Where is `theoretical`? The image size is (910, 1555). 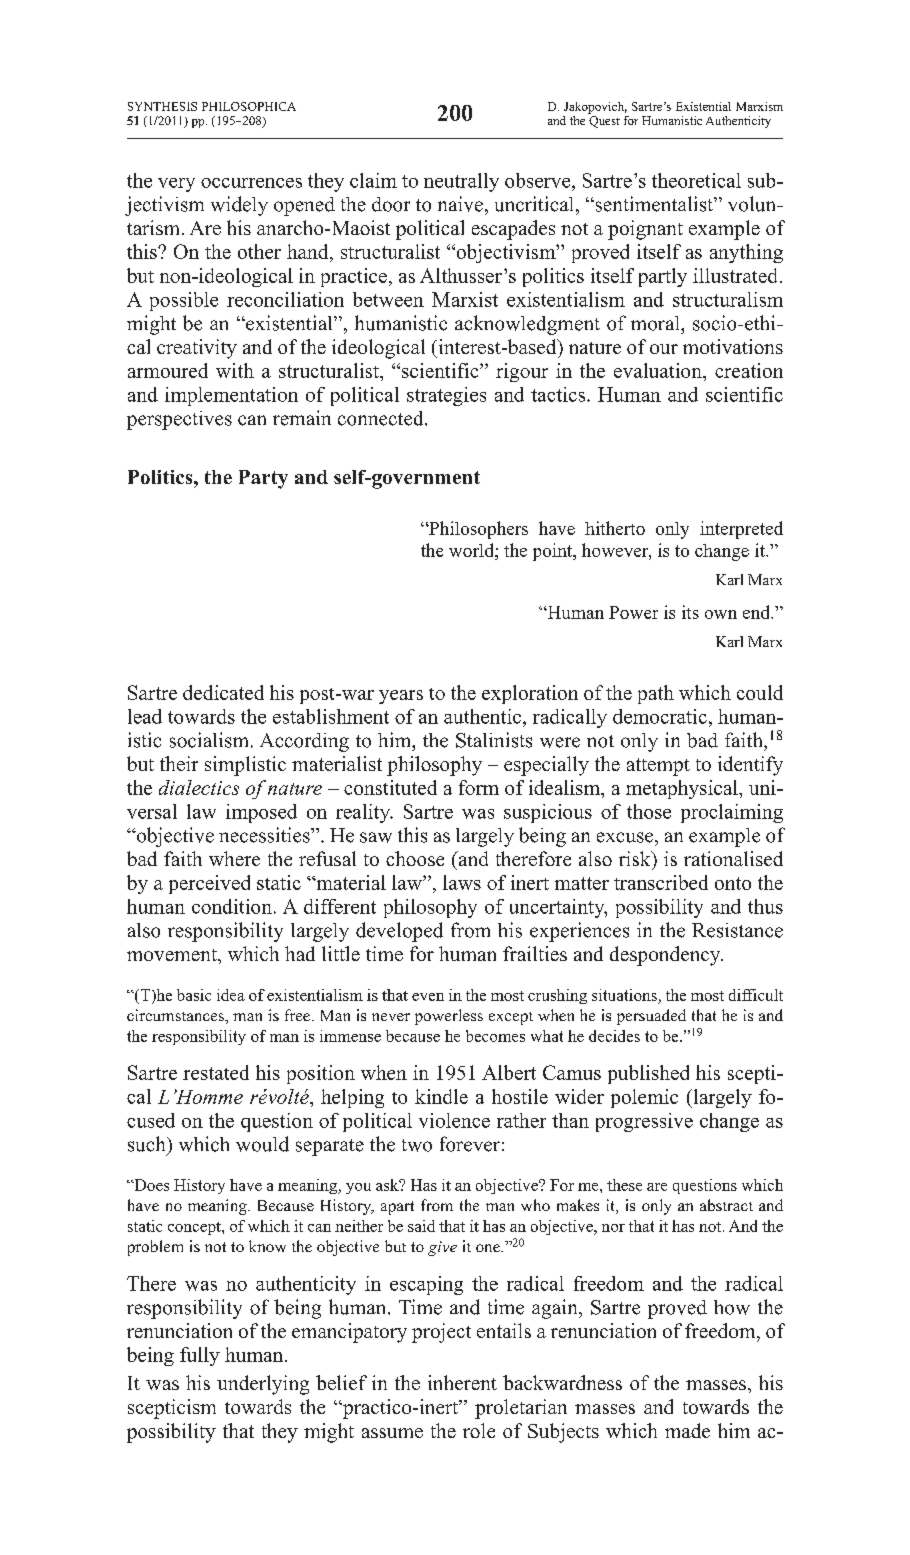
theoretical is located at coordinates (696, 180).
